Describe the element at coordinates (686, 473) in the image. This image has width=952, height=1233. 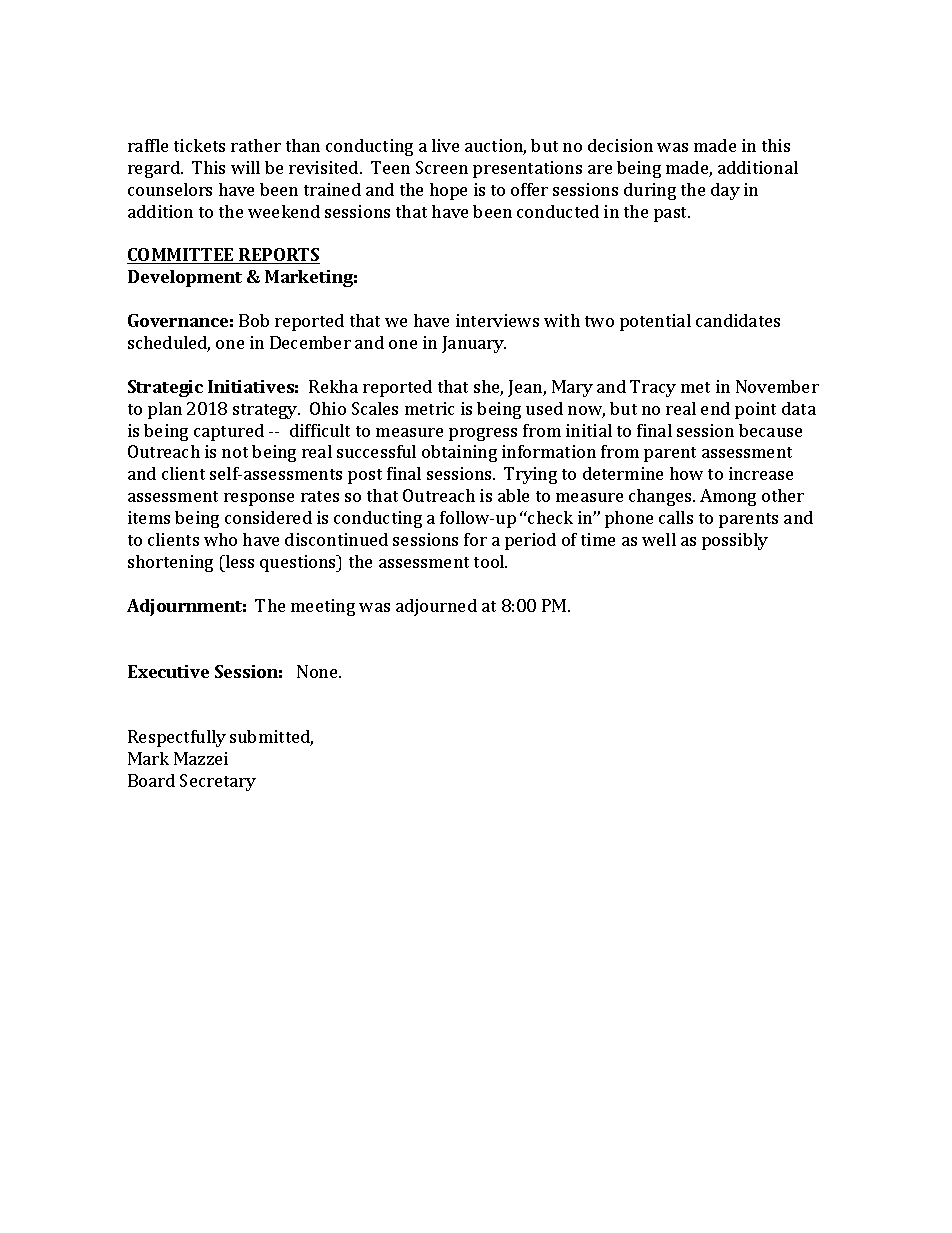
I see `how` at that location.
